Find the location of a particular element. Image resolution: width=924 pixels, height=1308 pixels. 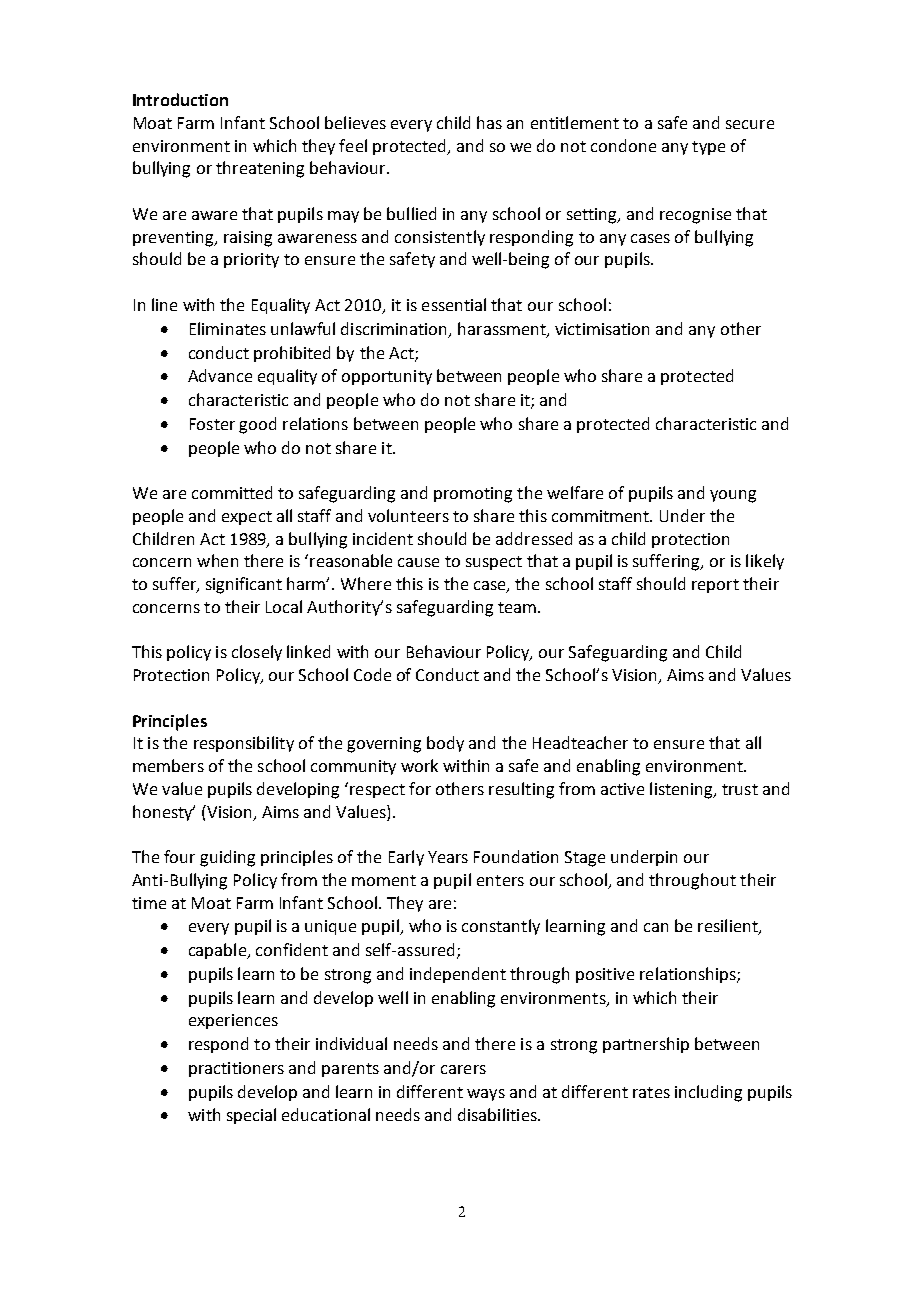

has is located at coordinates (489, 122).
